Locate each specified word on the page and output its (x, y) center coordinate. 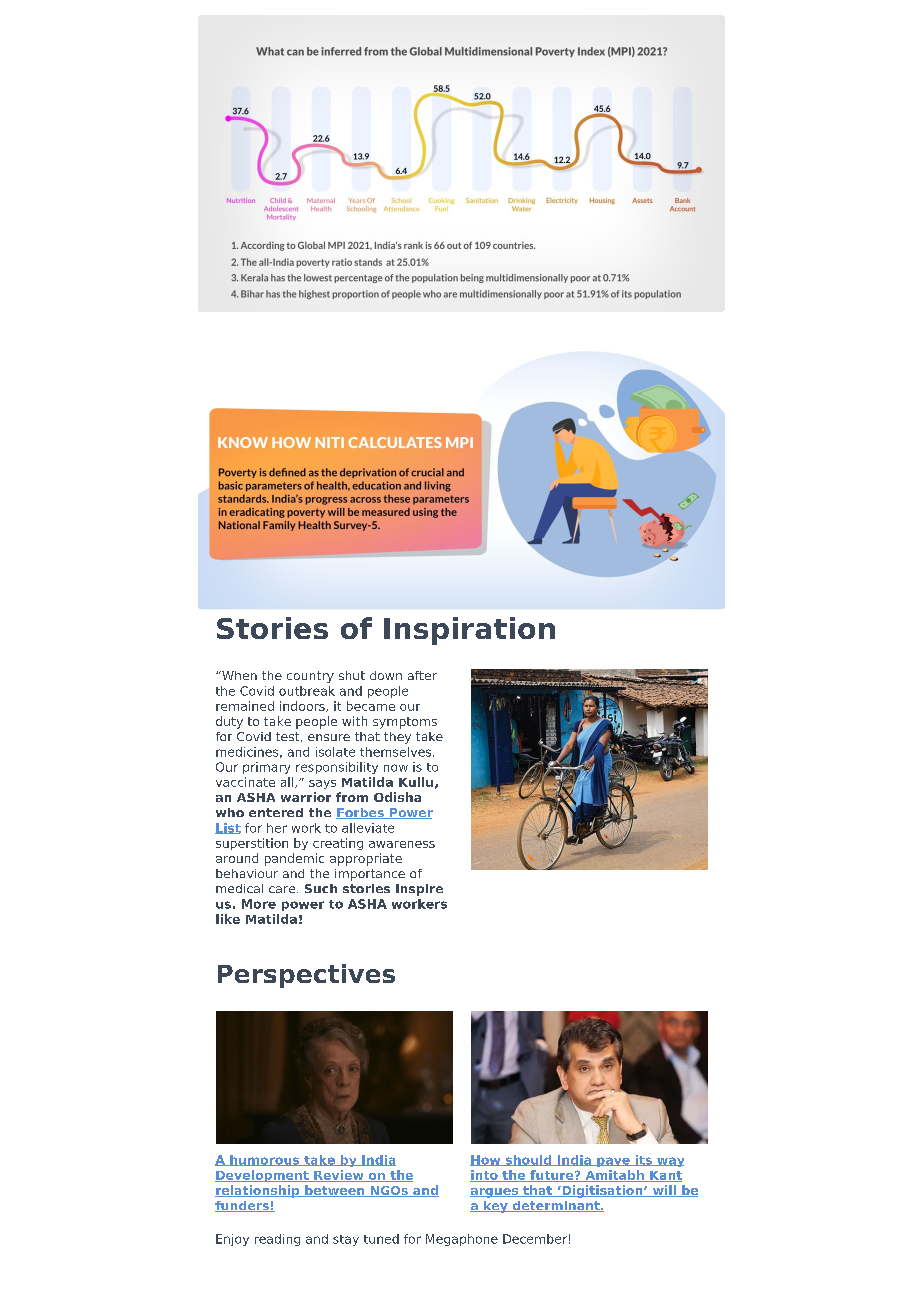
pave (613, 1162)
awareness (402, 844)
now (396, 768)
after (422, 675)
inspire (419, 890)
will (664, 1191)
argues (495, 1193)
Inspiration (469, 631)
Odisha (397, 797)
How (486, 1160)
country (310, 677)
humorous (265, 1160)
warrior (306, 797)
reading (277, 1240)
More (259, 904)
